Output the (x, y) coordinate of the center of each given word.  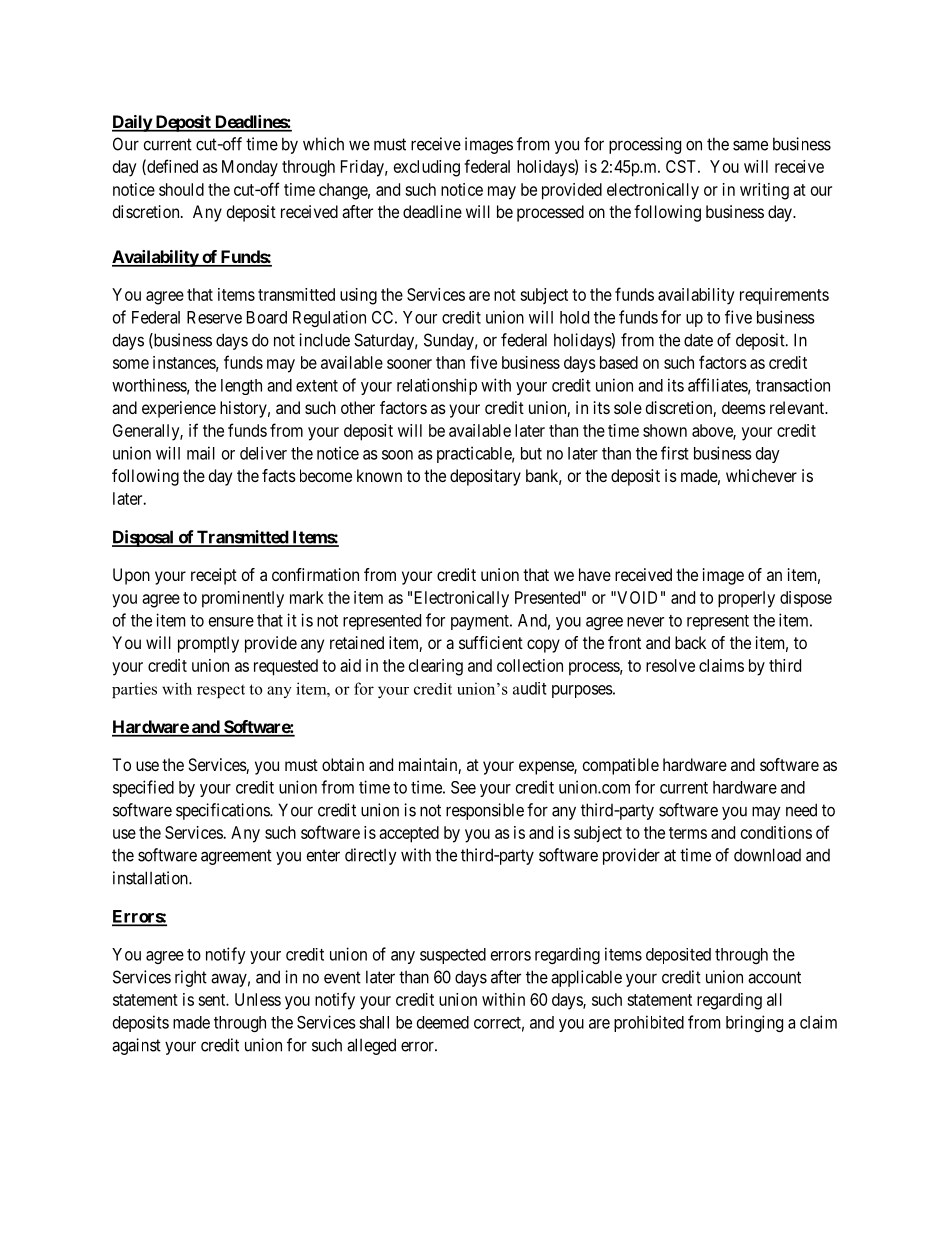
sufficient (491, 642)
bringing (754, 1023)
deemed (443, 1022)
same (750, 145)
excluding (427, 168)
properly (746, 599)
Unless (258, 999)
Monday (250, 168)
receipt (214, 576)
